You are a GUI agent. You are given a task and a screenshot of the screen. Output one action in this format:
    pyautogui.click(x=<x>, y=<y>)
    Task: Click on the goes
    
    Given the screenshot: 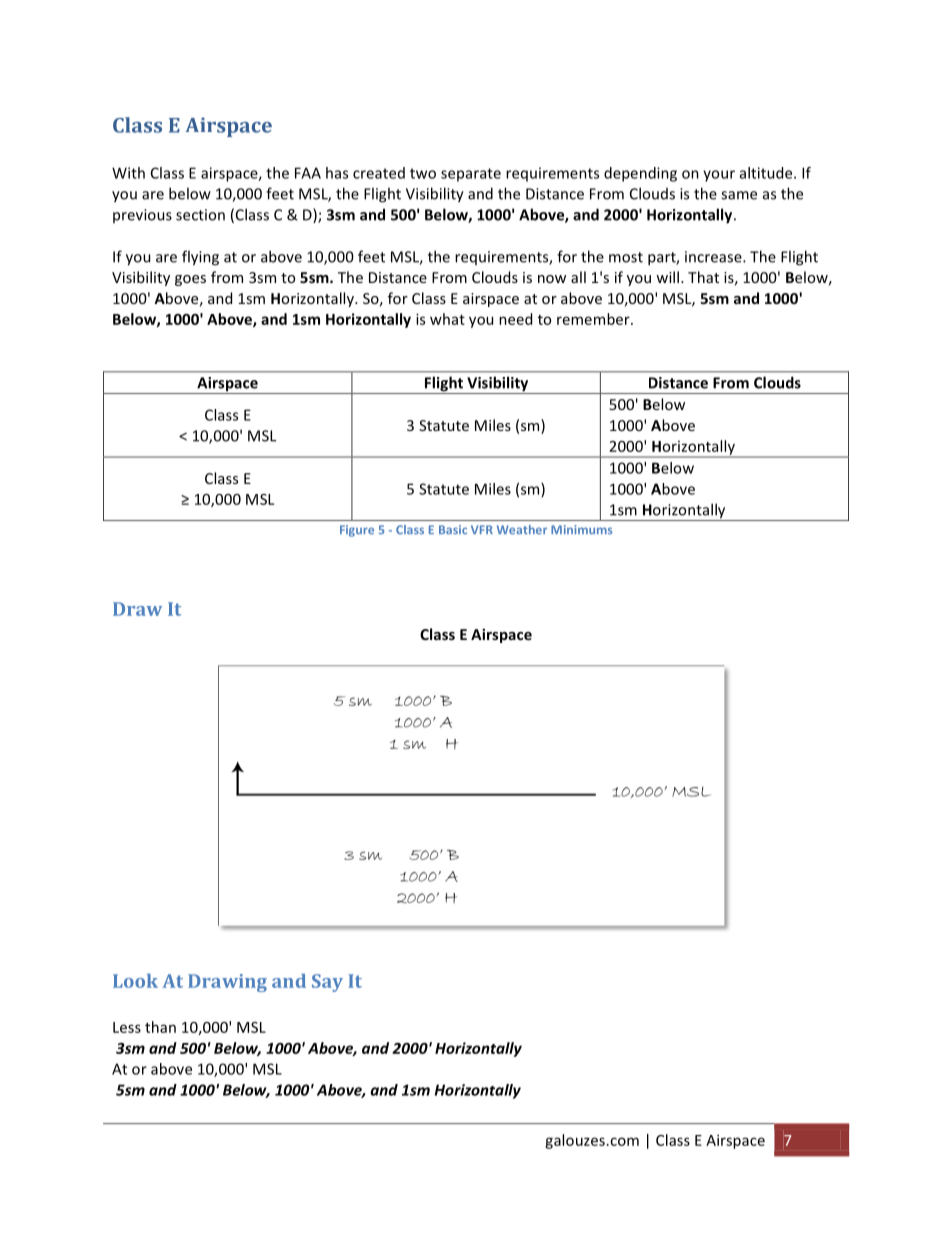 What is the action you would take?
    pyautogui.click(x=190, y=280)
